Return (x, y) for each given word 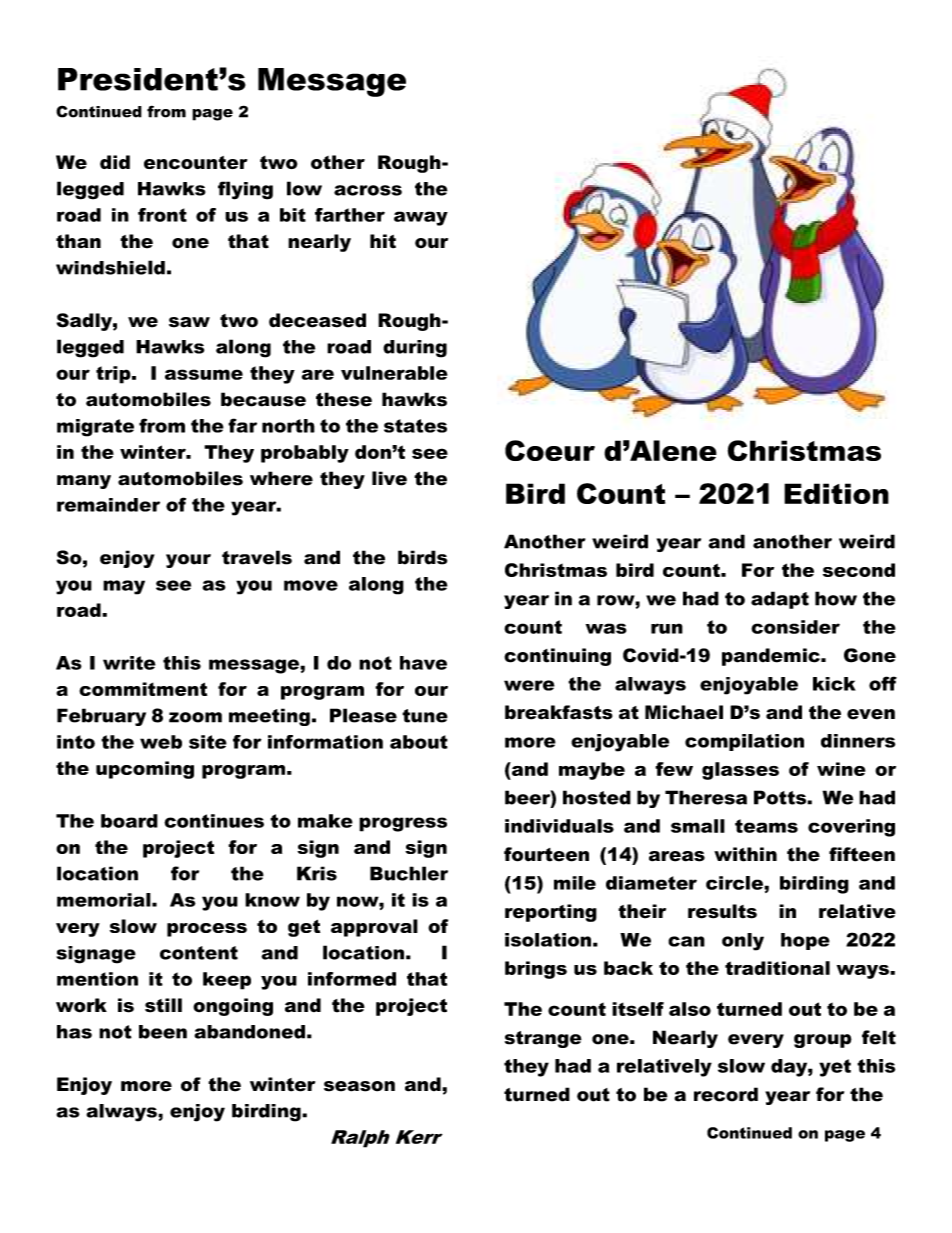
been (163, 1032)
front (162, 215)
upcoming (145, 770)
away (421, 218)
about (419, 742)
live (389, 478)
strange (543, 1039)
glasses (740, 771)
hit (383, 241)
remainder (108, 505)
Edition (836, 493)
